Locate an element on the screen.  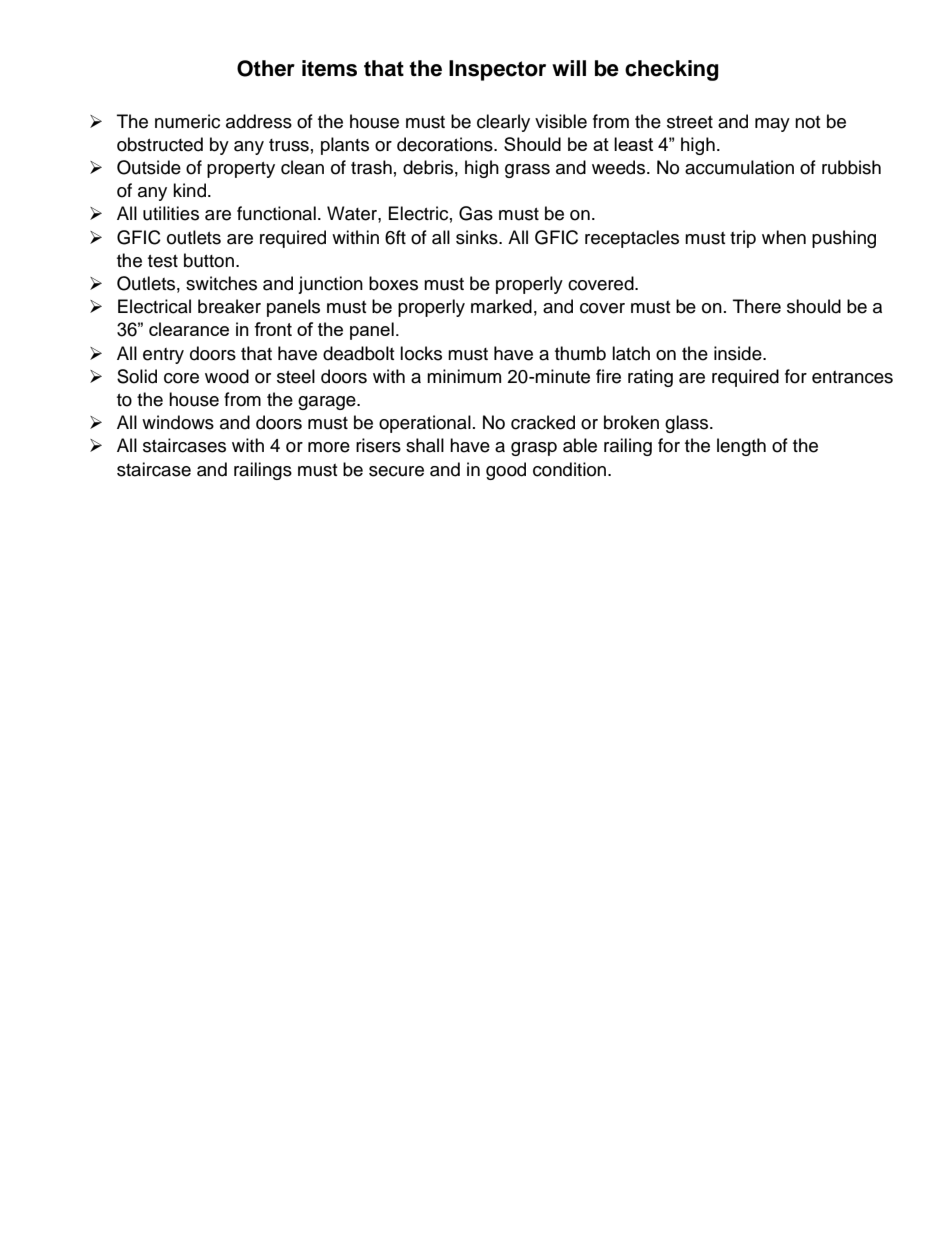
switches is located at coordinates (221, 283).
